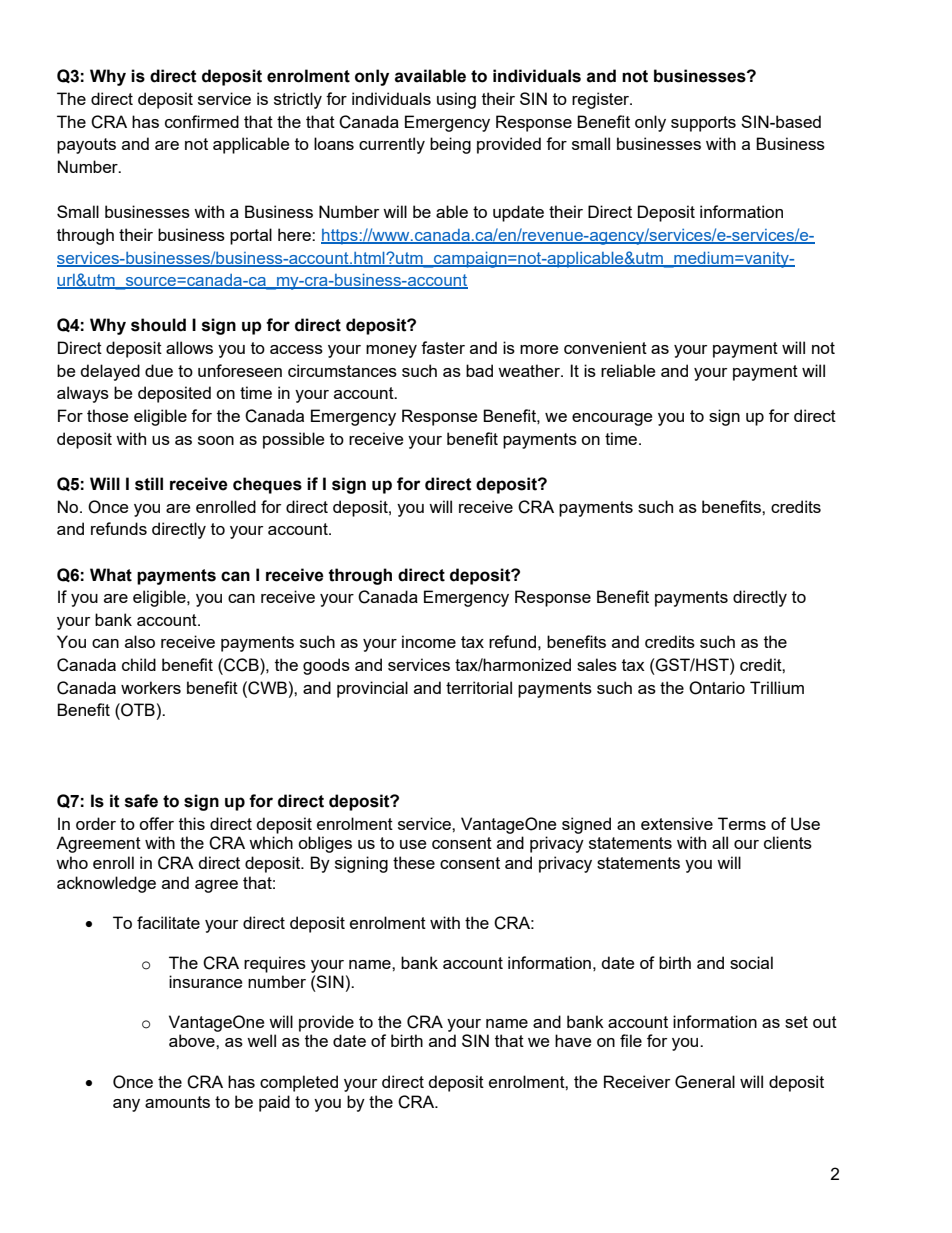 The height and width of the screenshot is (1233, 952). I want to click on confirmed, so click(202, 121).
